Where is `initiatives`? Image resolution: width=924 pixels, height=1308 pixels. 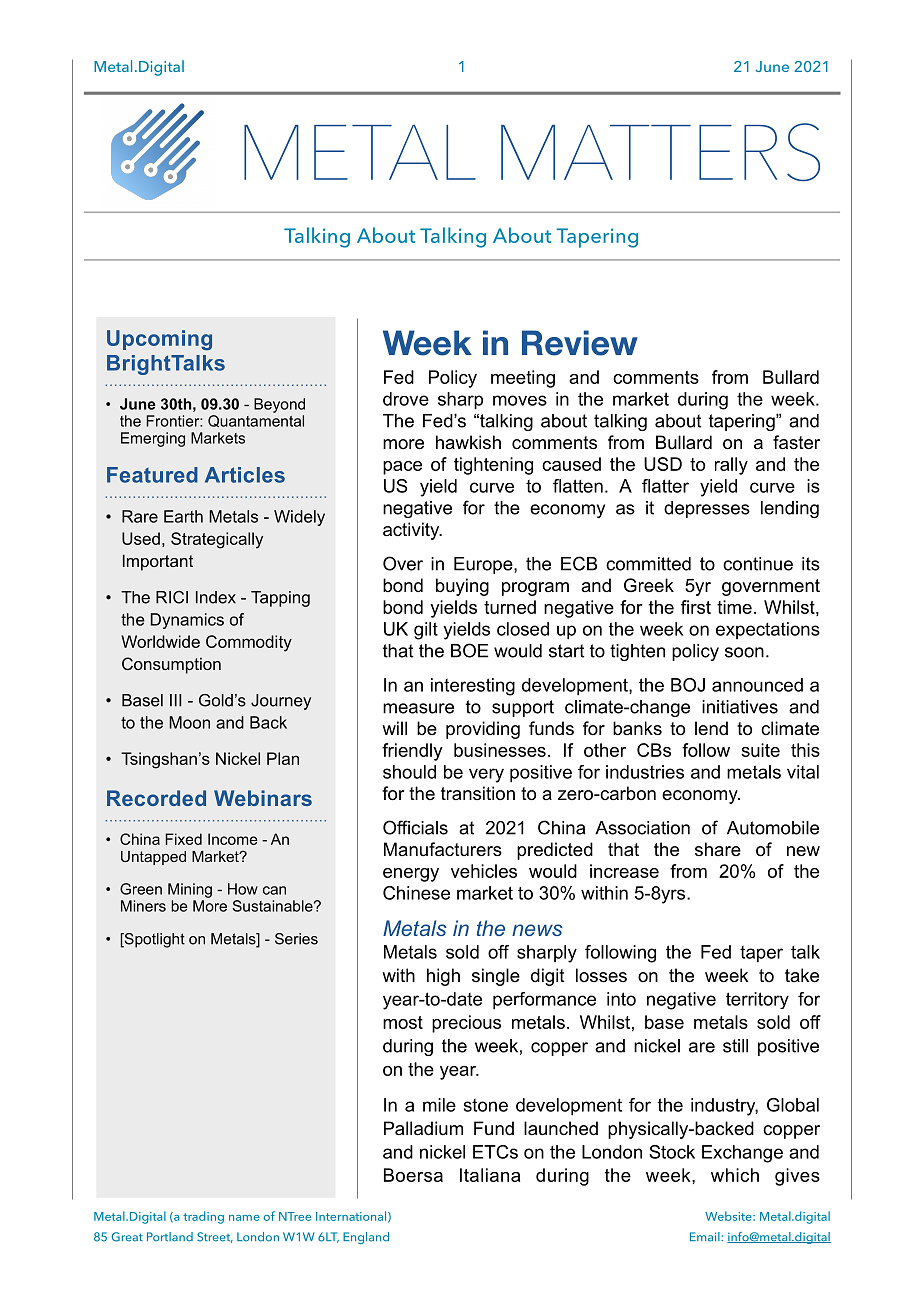
initiatives is located at coordinates (740, 707).
